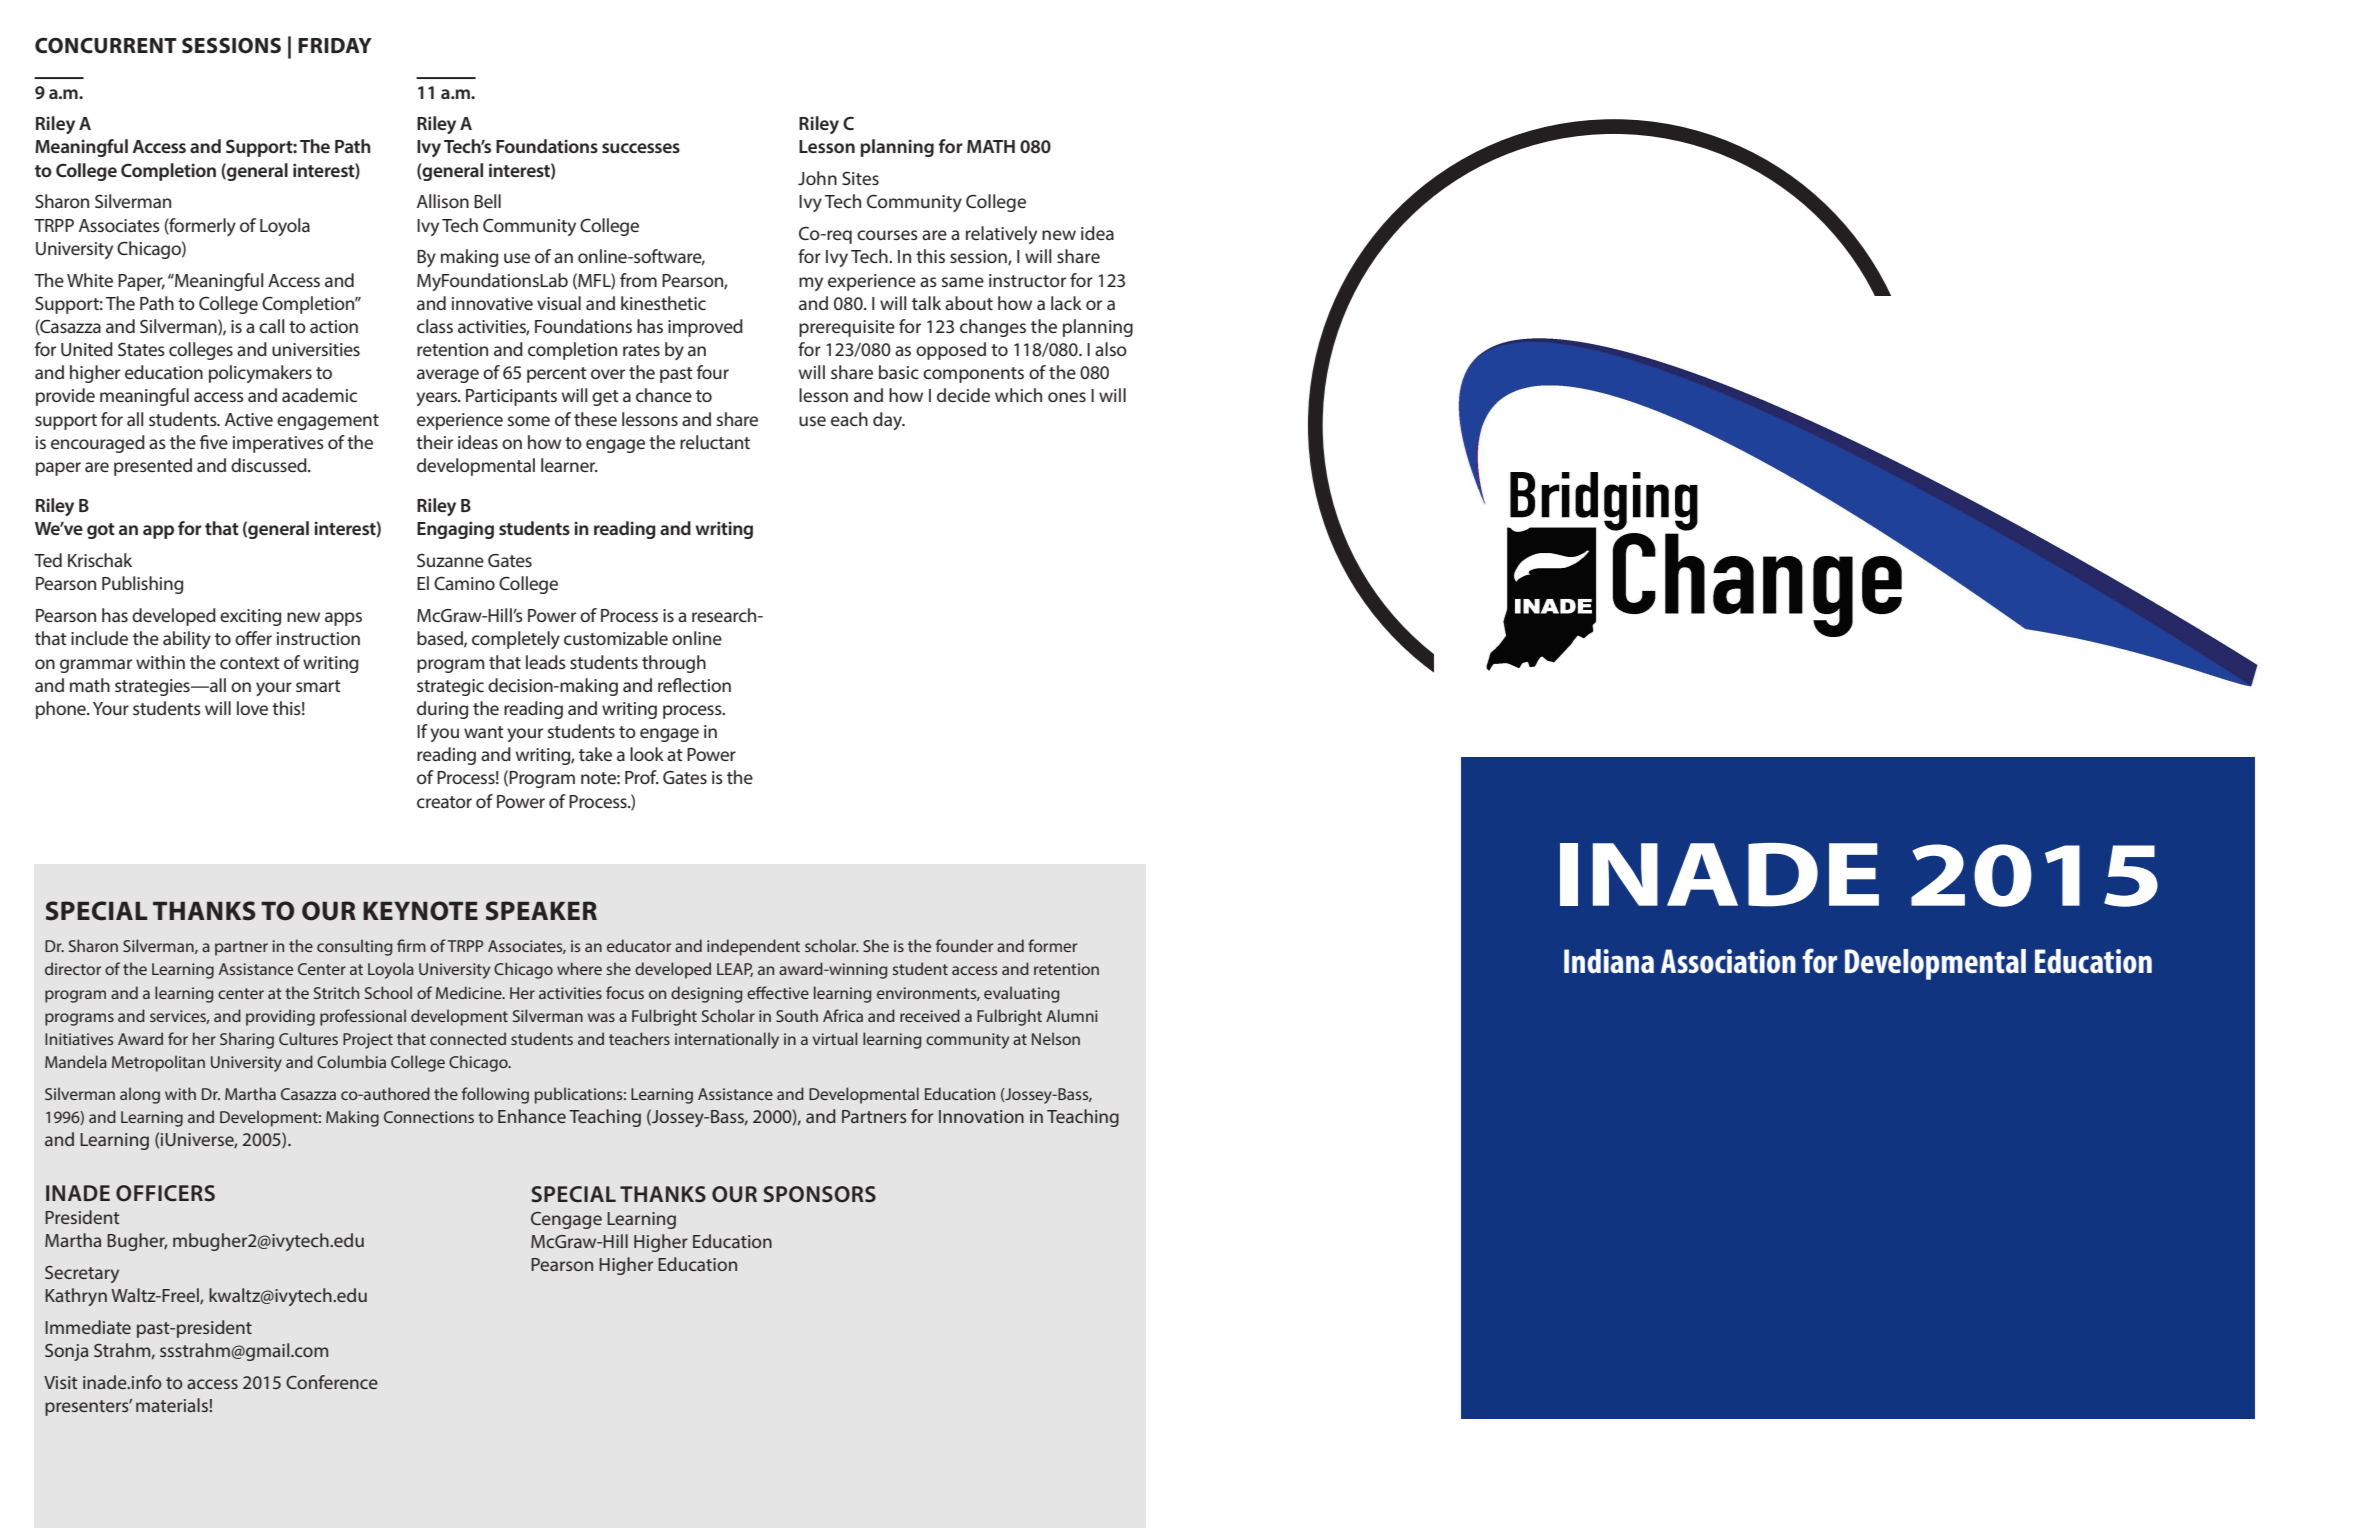 The width and height of the screenshot is (2361, 1528). I want to click on SPONSORS, so click(819, 1194).
